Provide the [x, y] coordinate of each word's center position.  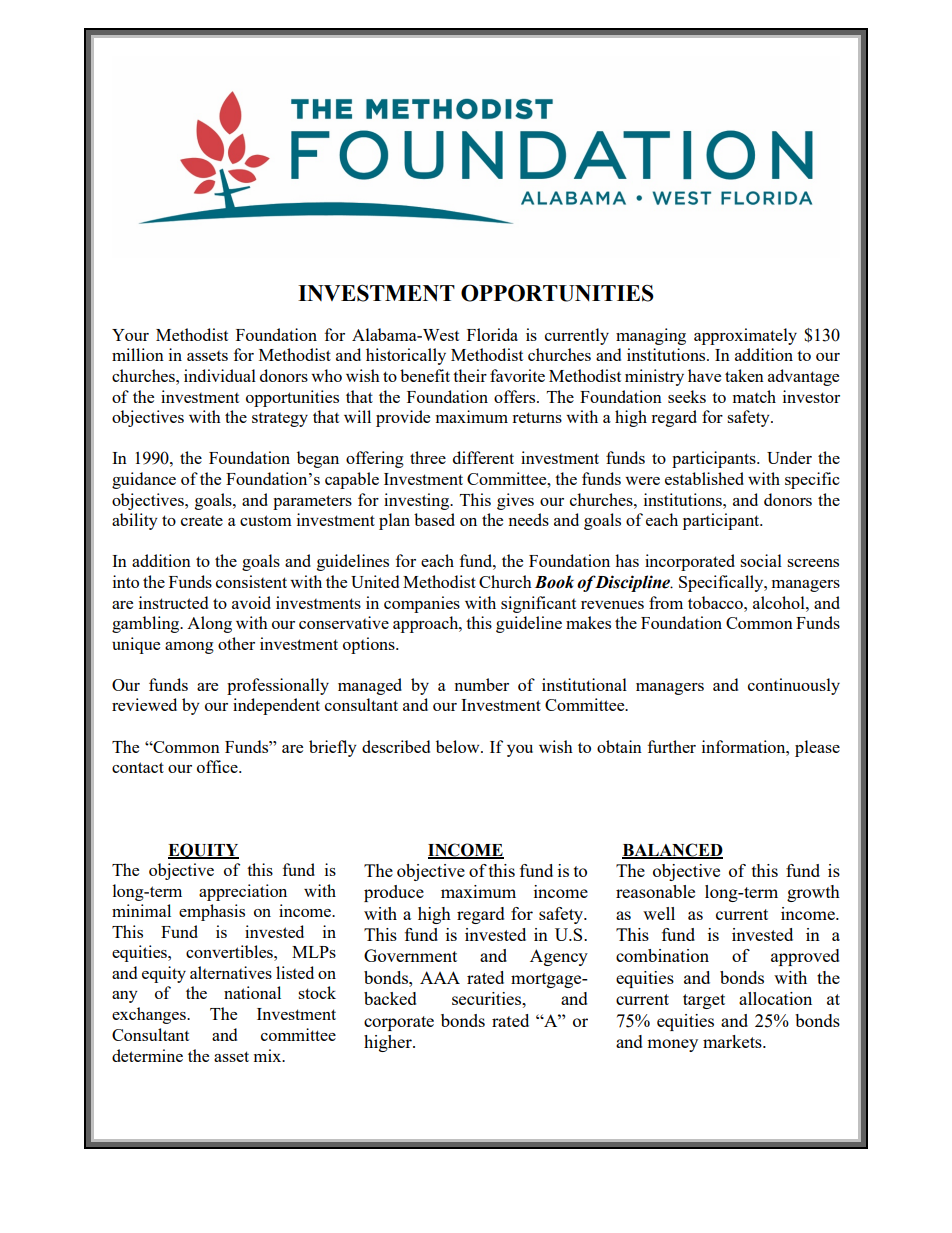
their [470, 375]
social [761, 560]
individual [220, 375]
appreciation [243, 892]
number [481, 684]
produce [394, 893]
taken [744, 375]
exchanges [150, 1015]
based [434, 519]
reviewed [144, 704]
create [202, 521]
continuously [794, 686]
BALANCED [672, 850]
